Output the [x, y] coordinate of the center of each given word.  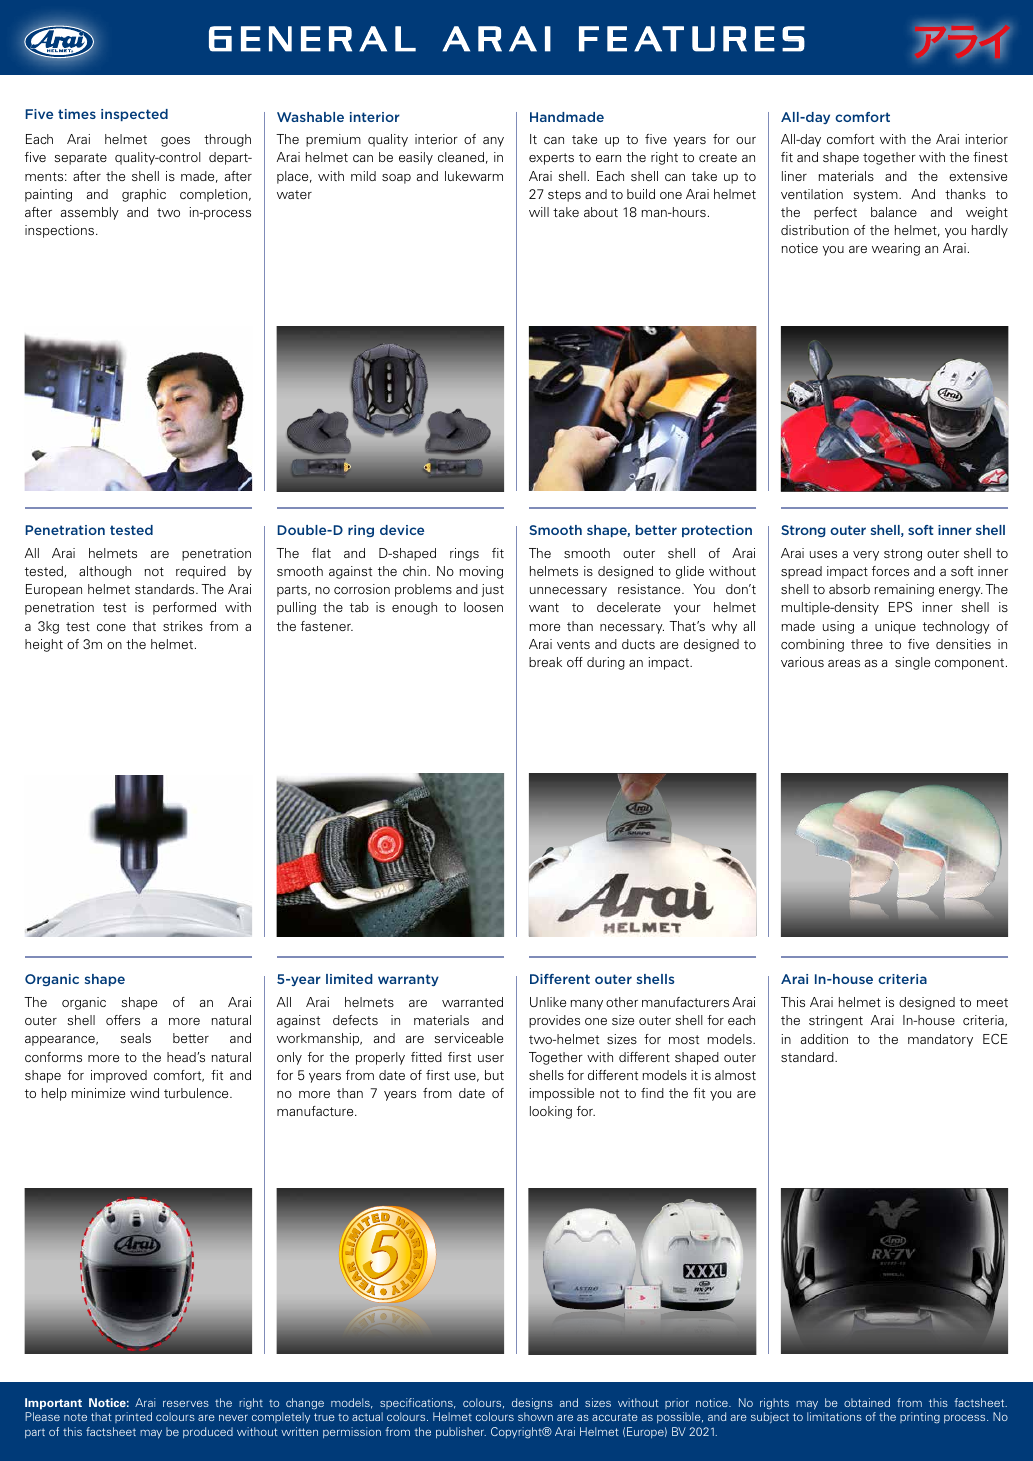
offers [123, 1020]
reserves [186, 1403]
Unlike [548, 1002]
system [876, 196]
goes [175, 142]
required [201, 572]
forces [890, 571]
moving [481, 572]
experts [551, 159]
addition [824, 1039]
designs [532, 1404]
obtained [867, 1402]
